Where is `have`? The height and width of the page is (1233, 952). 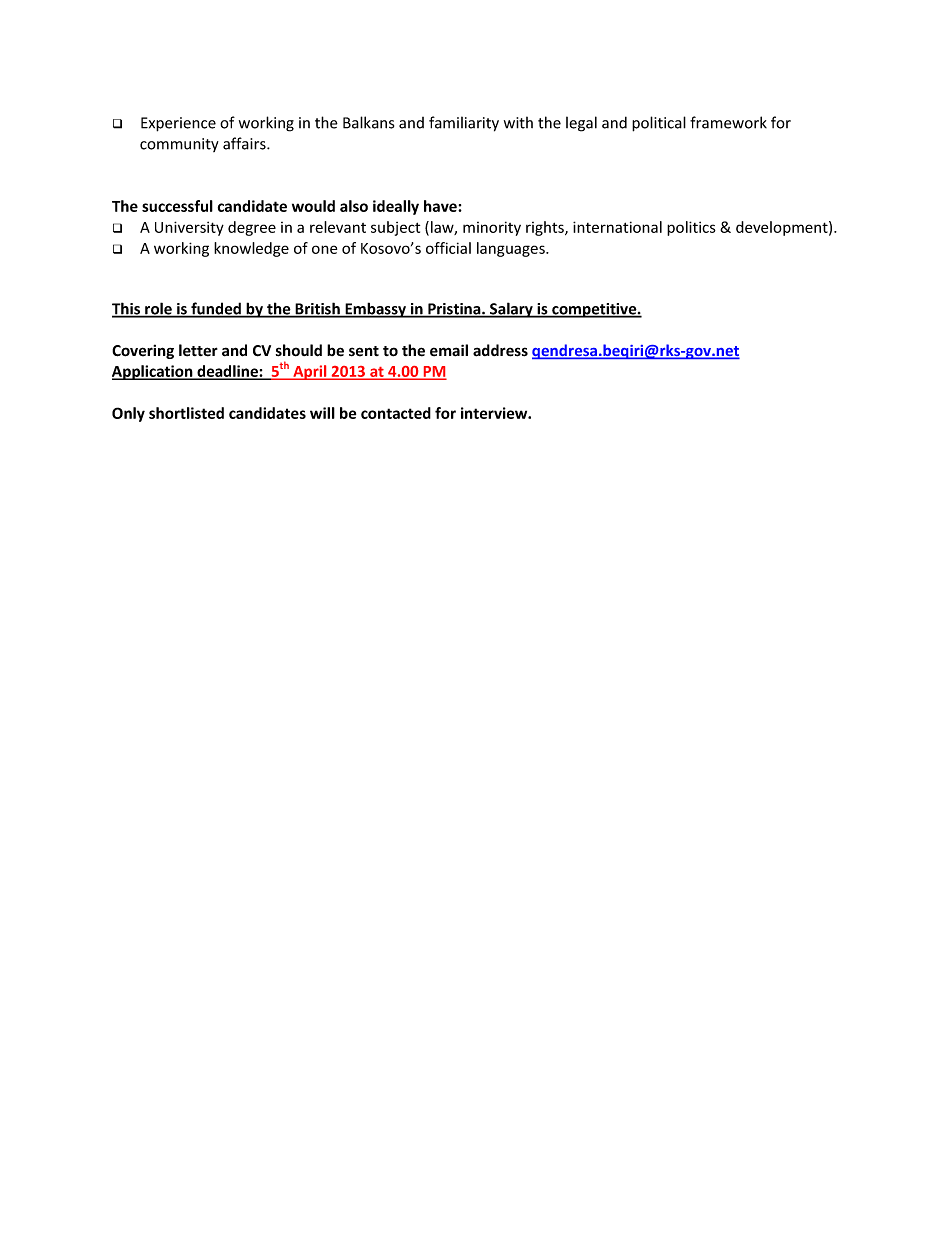
have is located at coordinates (441, 206).
